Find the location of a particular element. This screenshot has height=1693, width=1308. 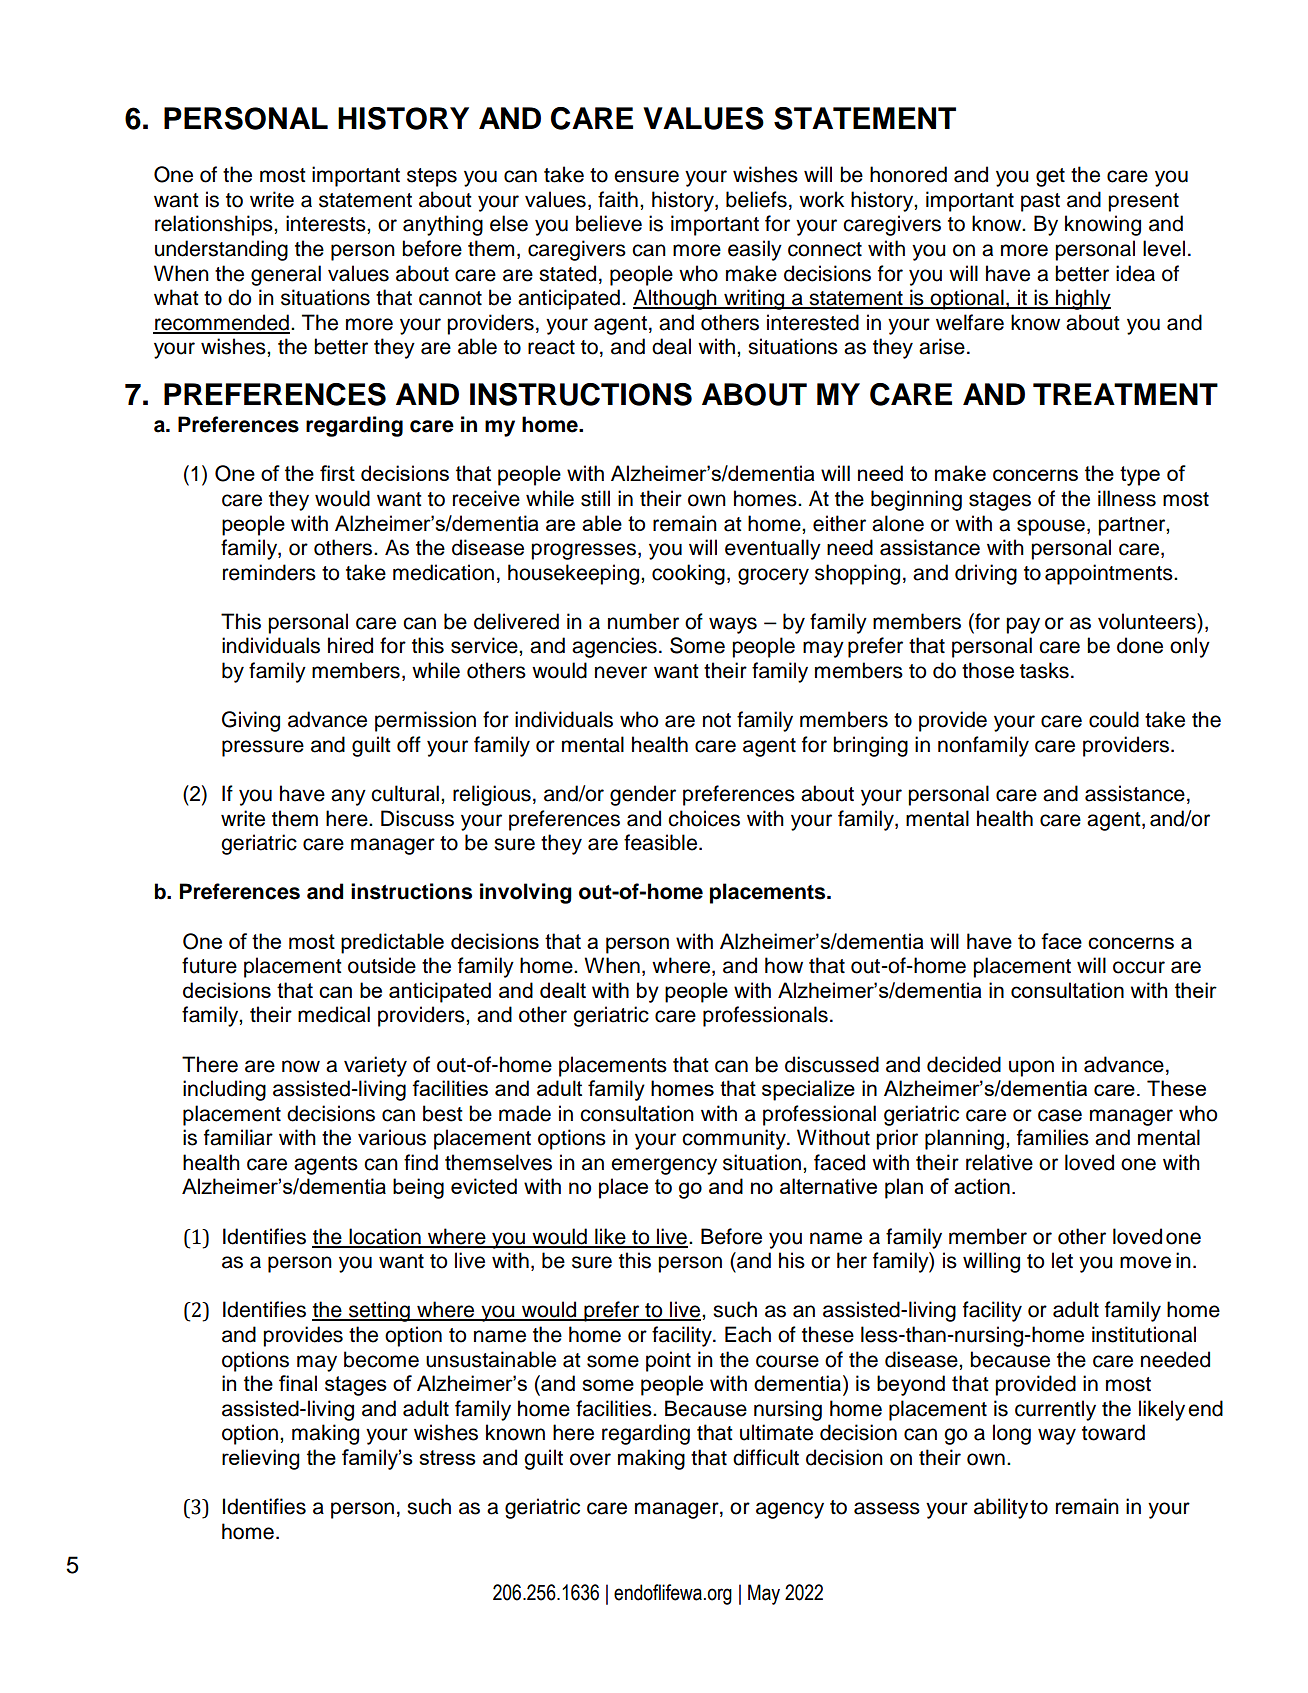

could is located at coordinates (1114, 719).
